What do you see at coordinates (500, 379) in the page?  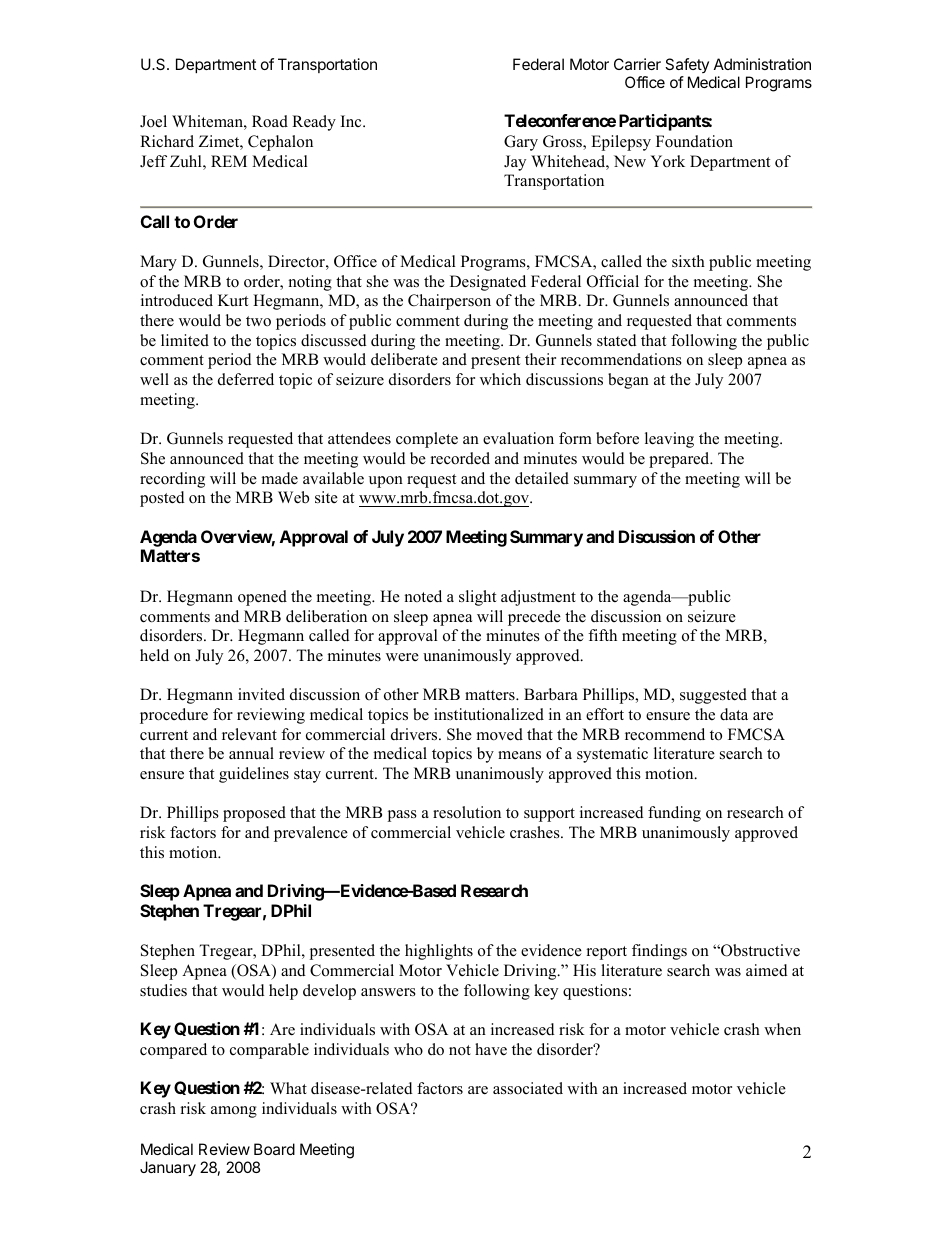 I see `which` at bounding box center [500, 379].
